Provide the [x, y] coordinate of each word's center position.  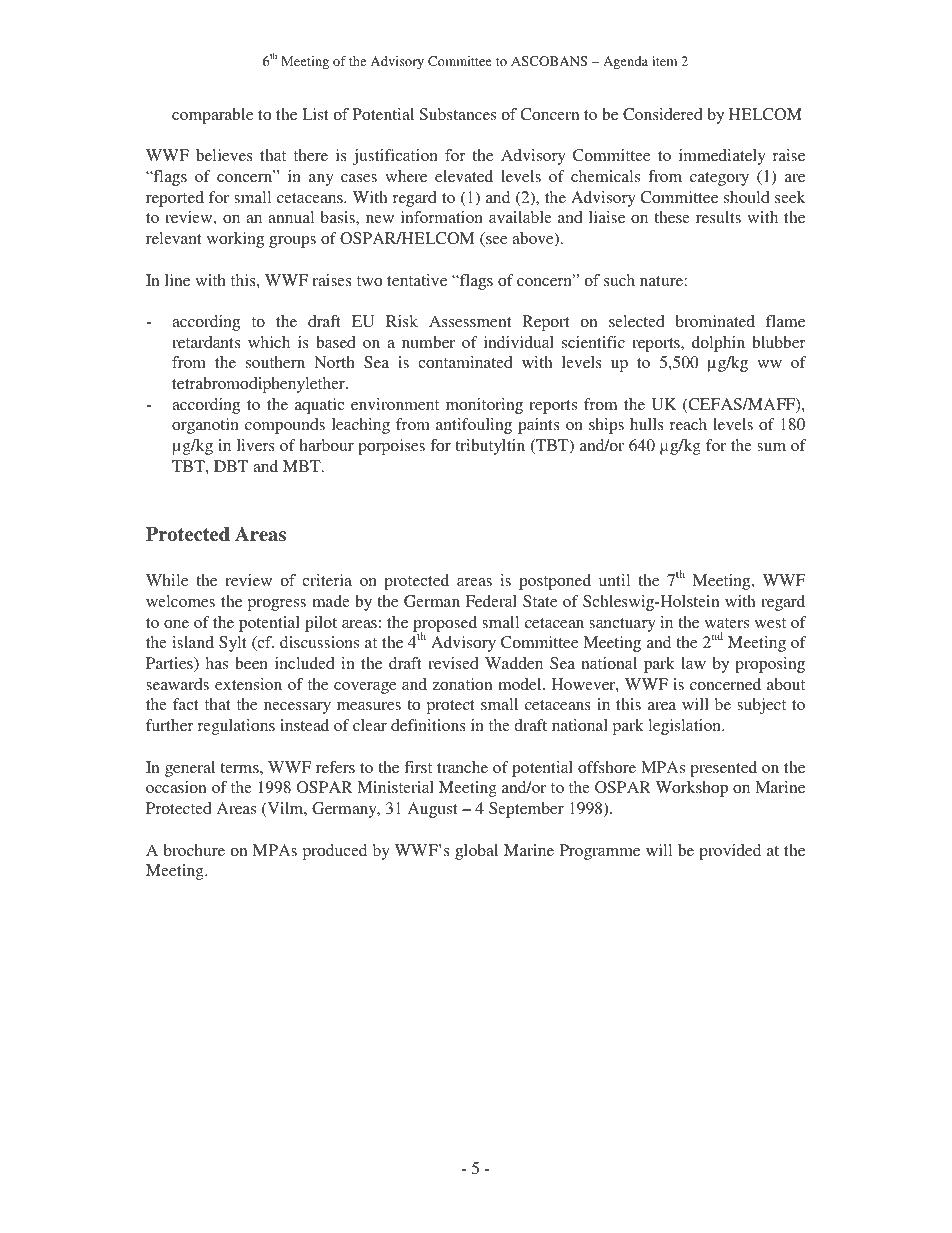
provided [730, 852]
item [664, 61]
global [476, 852]
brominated [715, 321]
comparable [212, 116]
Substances [458, 114]
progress [277, 605]
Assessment [470, 321]
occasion [176, 787]
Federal [491, 601]
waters [727, 623]
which [269, 342]
